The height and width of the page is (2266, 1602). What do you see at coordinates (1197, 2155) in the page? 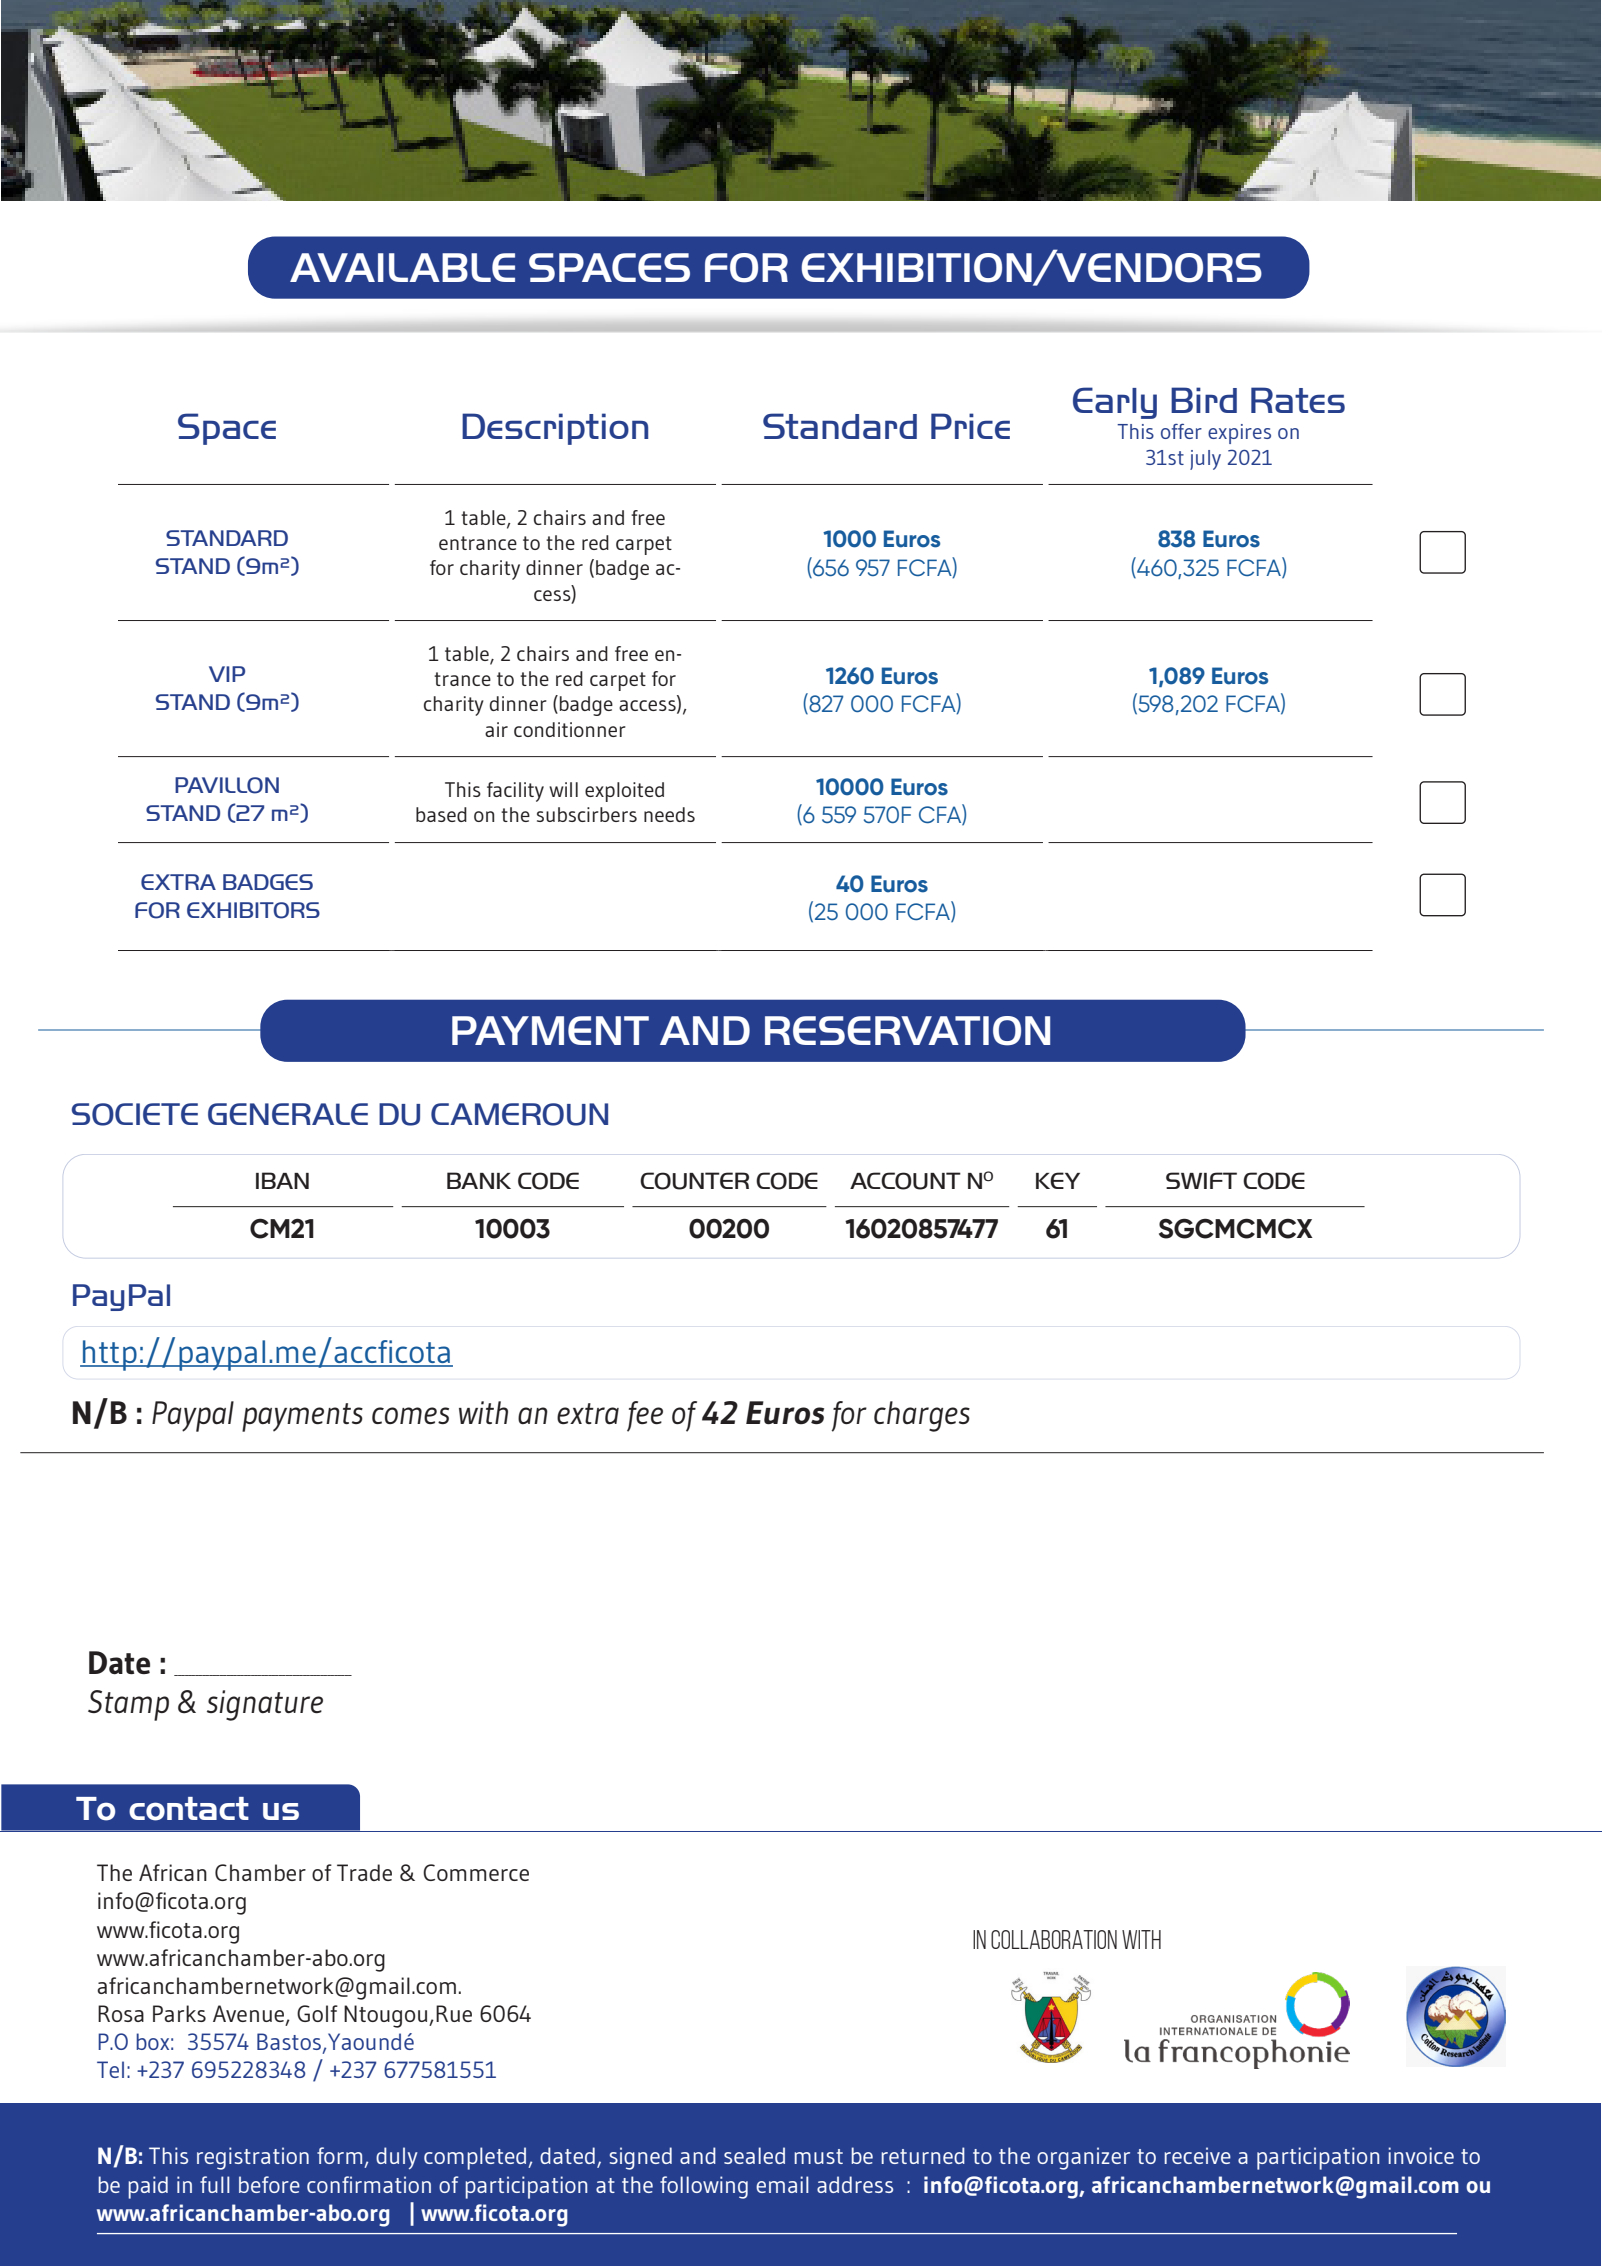
I see `receive` at bounding box center [1197, 2155].
